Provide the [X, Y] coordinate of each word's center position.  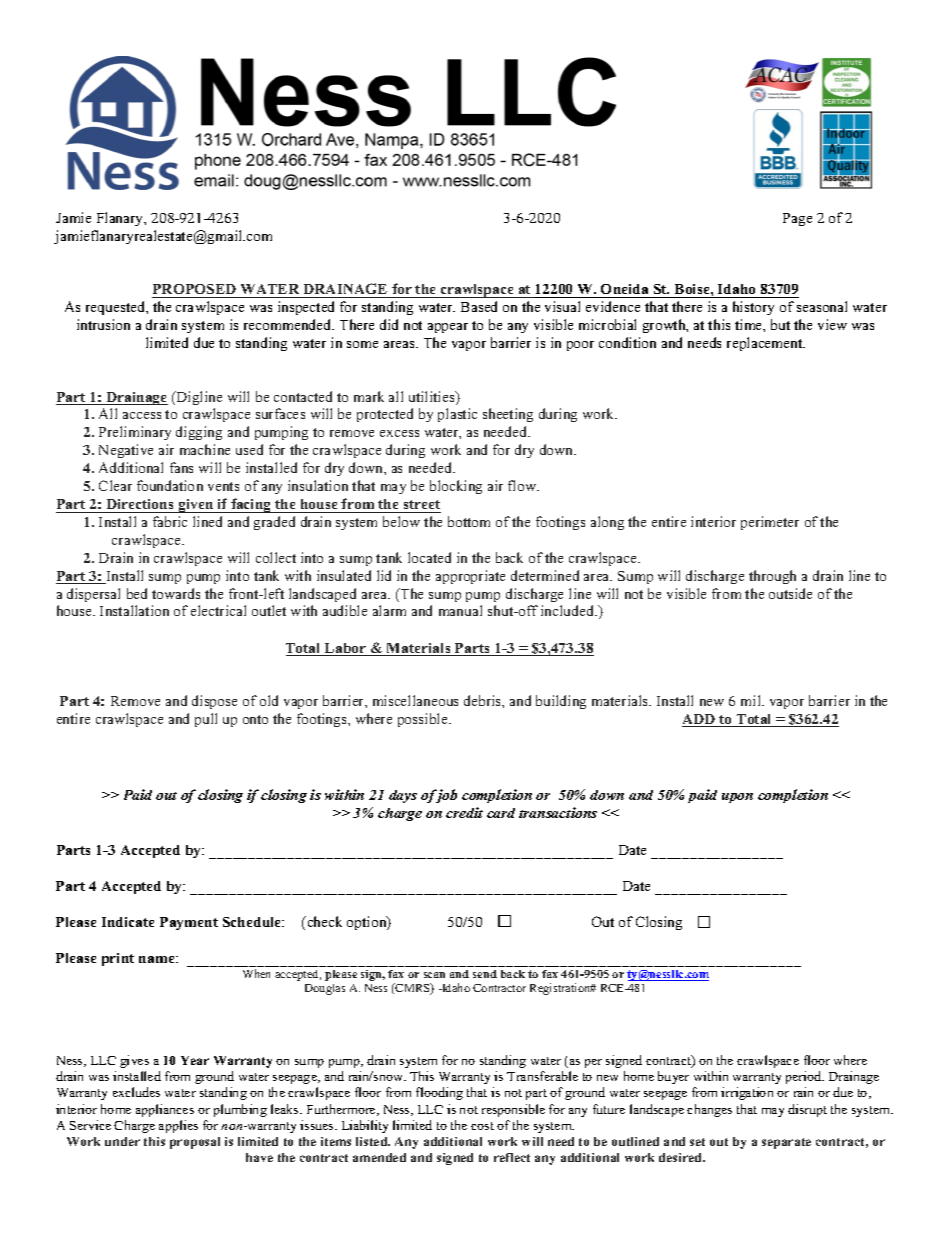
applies [178, 1126]
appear [448, 328]
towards [176, 593]
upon [737, 798]
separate [786, 1143]
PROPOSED [195, 291]
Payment [189, 923]
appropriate [470, 577]
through [772, 577]
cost [482, 1126]
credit [464, 812]
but [780, 324]
